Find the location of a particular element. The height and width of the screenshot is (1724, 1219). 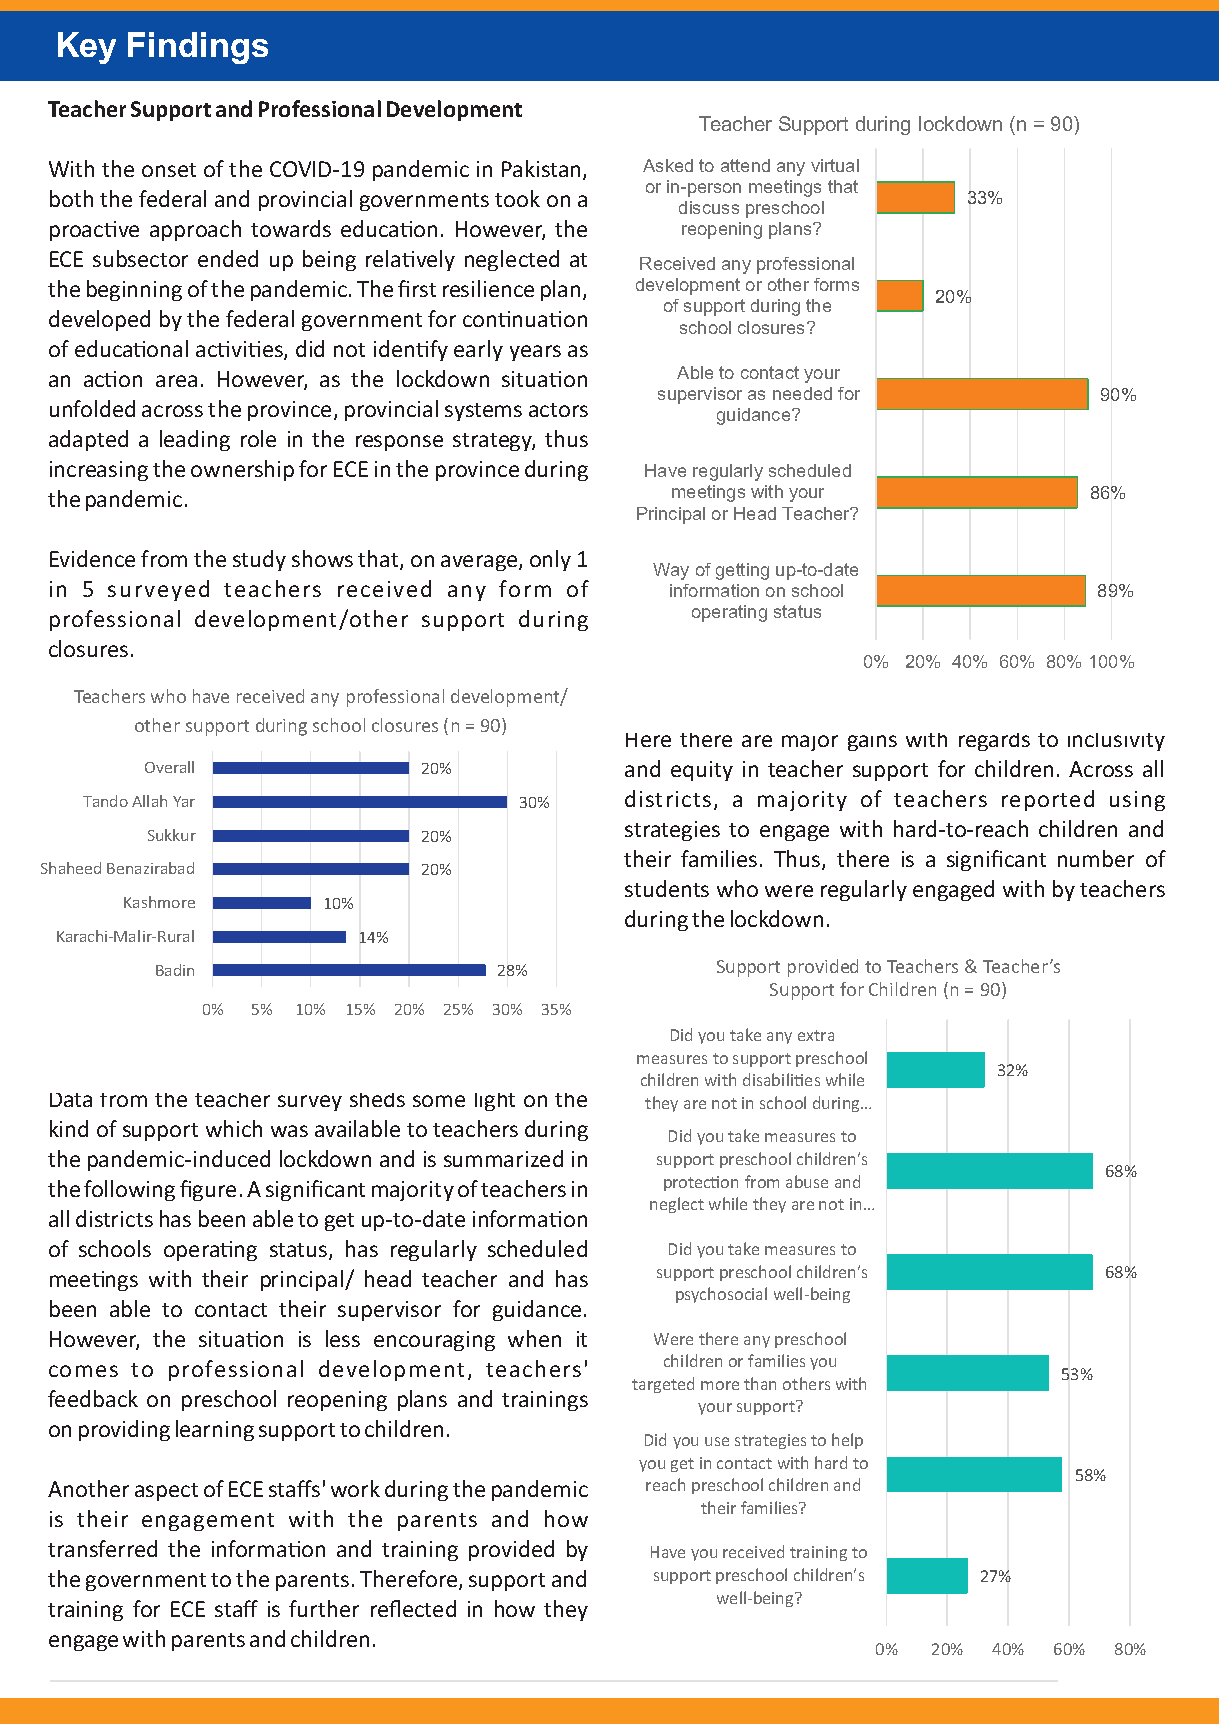

targeted is located at coordinates (663, 1385).
